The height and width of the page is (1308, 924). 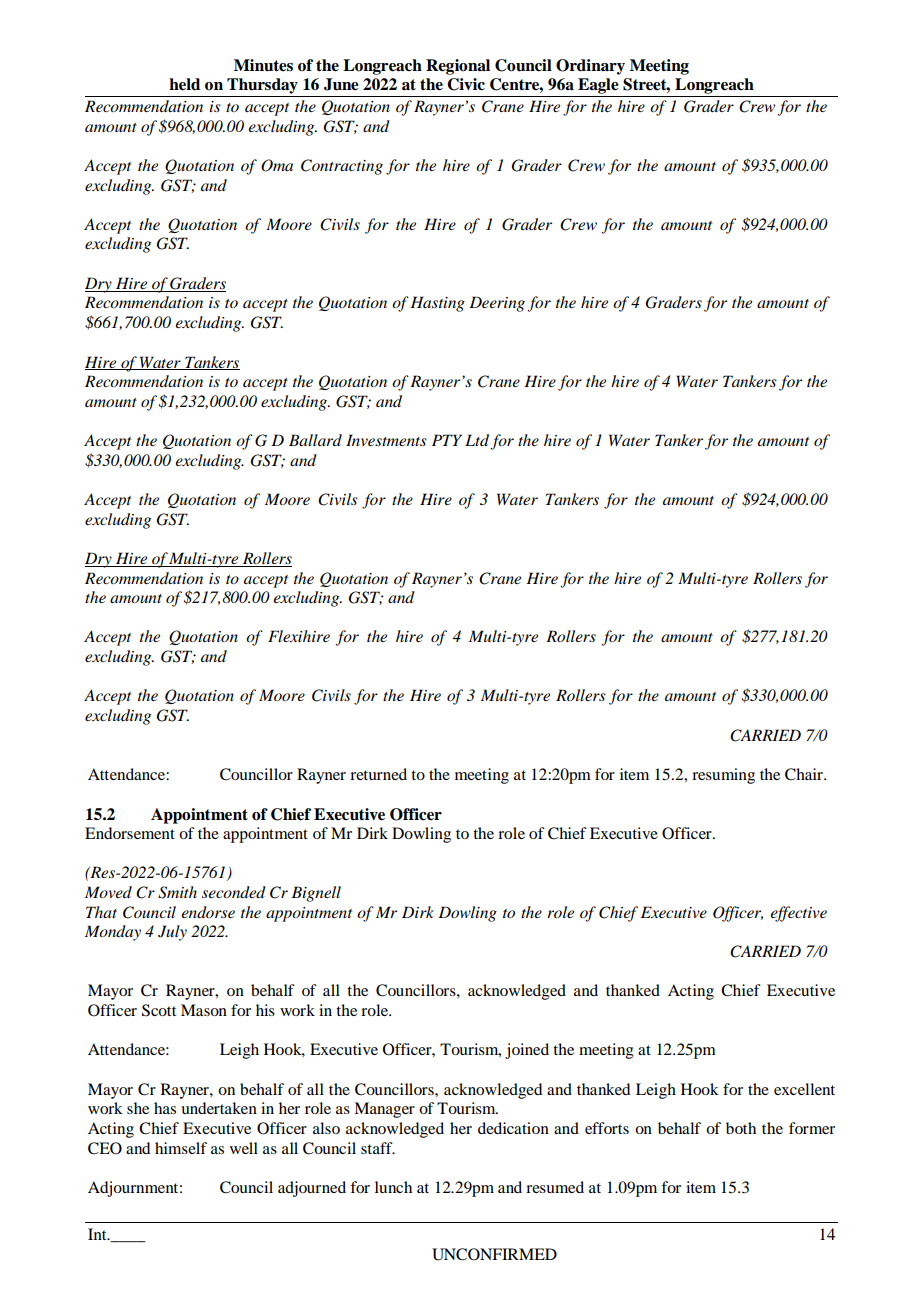 What do you see at coordinates (590, 67) in the page?
I see `Ordinary` at bounding box center [590, 67].
